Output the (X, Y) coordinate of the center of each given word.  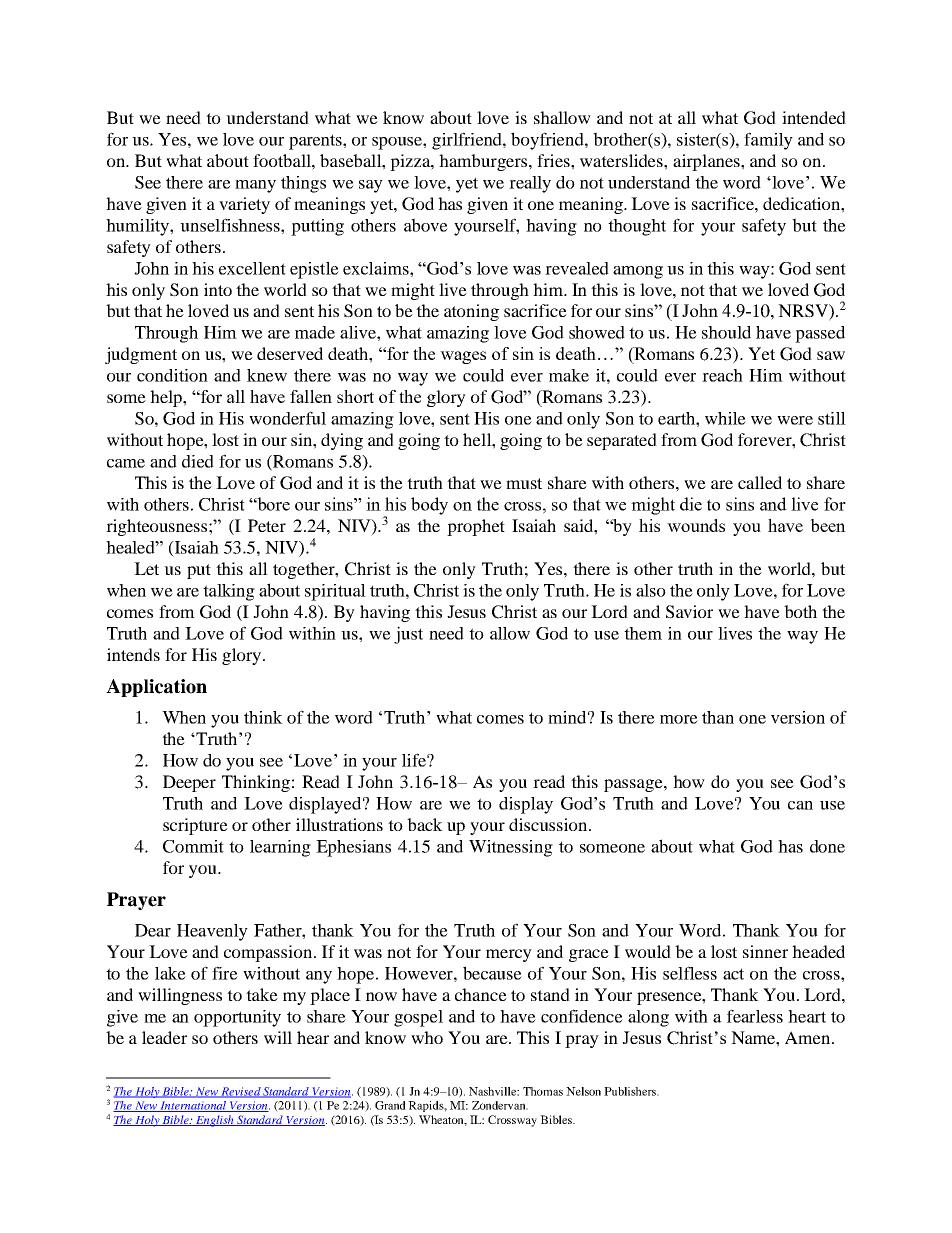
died (198, 461)
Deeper (189, 783)
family (768, 141)
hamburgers (484, 162)
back (425, 824)
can (800, 805)
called (760, 482)
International (193, 1106)
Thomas (543, 1091)
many (255, 186)
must (524, 483)
